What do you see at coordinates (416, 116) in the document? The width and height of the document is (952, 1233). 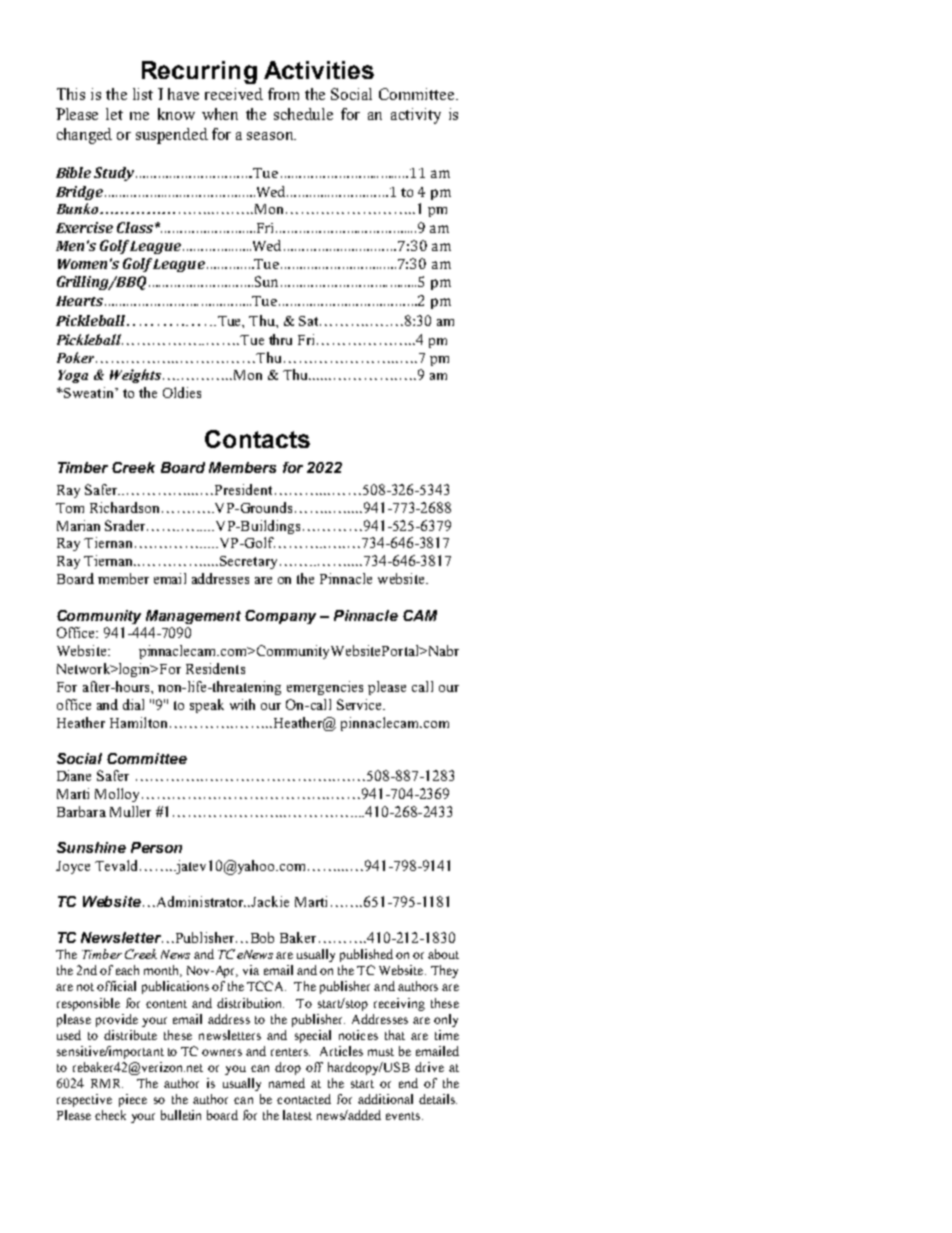 I see `activity` at bounding box center [416, 116].
